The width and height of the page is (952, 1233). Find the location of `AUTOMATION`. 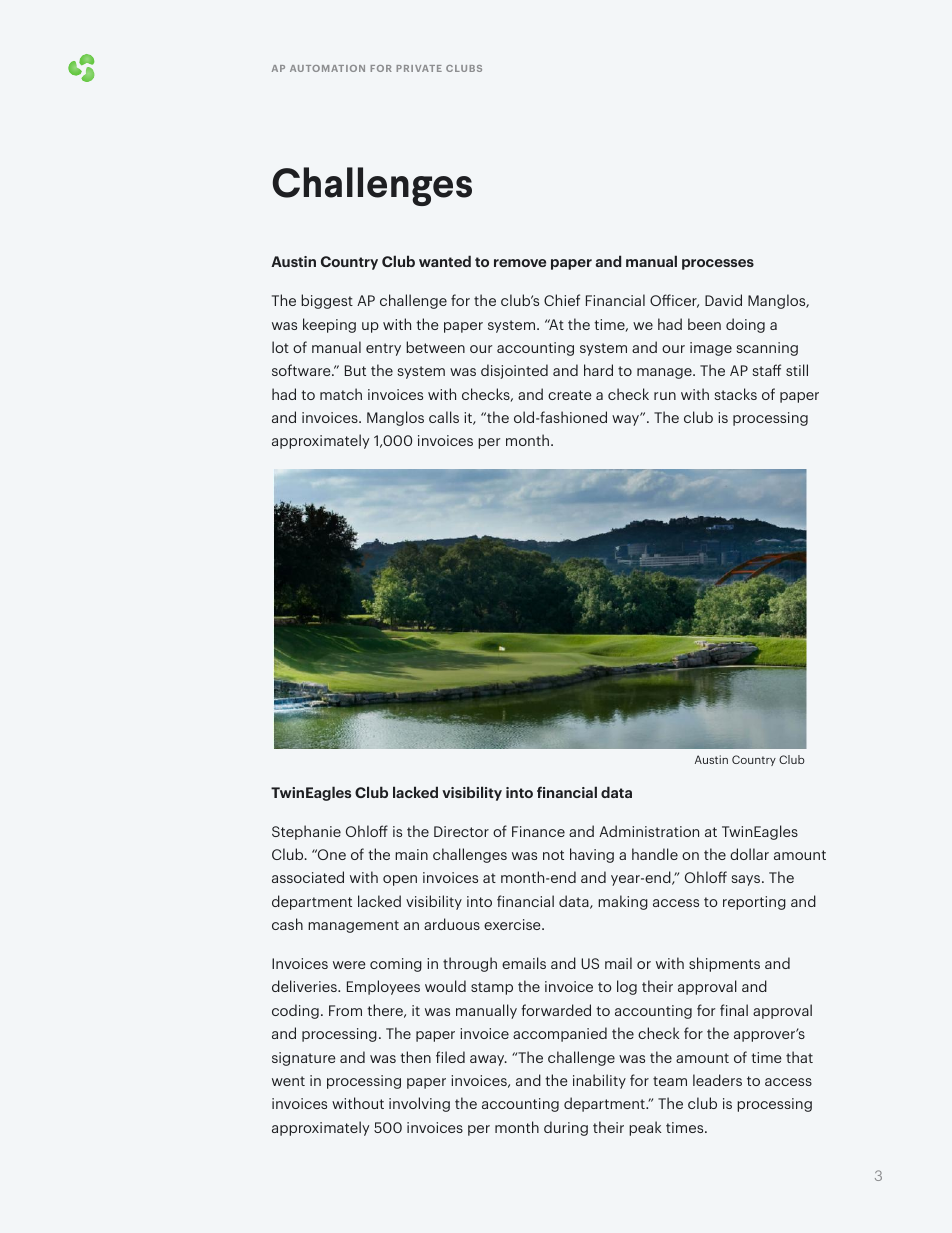

AUTOMATION is located at coordinates (327, 68).
